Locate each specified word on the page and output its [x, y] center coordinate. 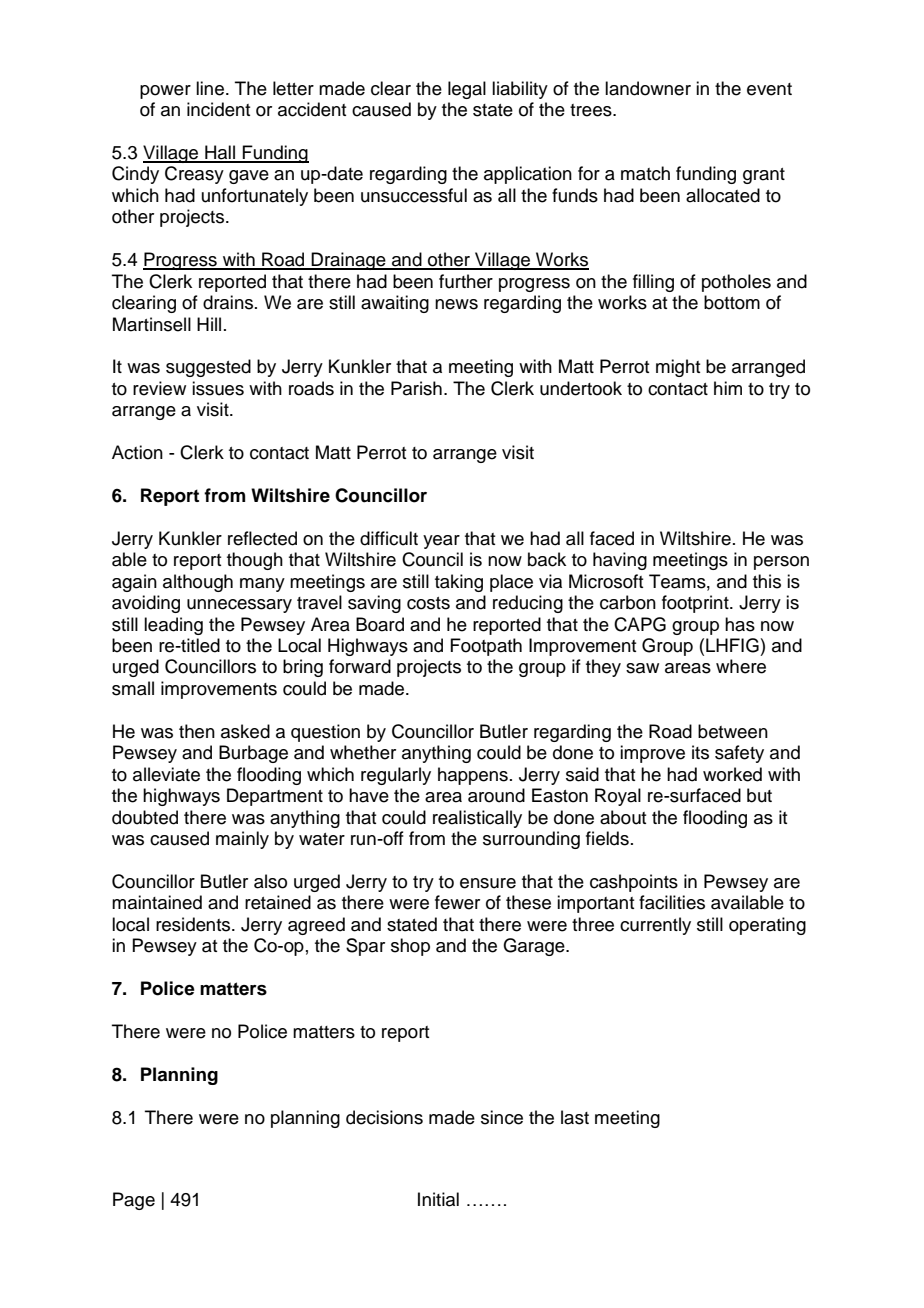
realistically [477, 819]
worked [732, 774]
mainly [242, 840]
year [441, 542]
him [728, 388]
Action [137, 452]
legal [467, 90]
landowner [648, 88]
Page [134, 1201]
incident [218, 109]
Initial [438, 1199]
